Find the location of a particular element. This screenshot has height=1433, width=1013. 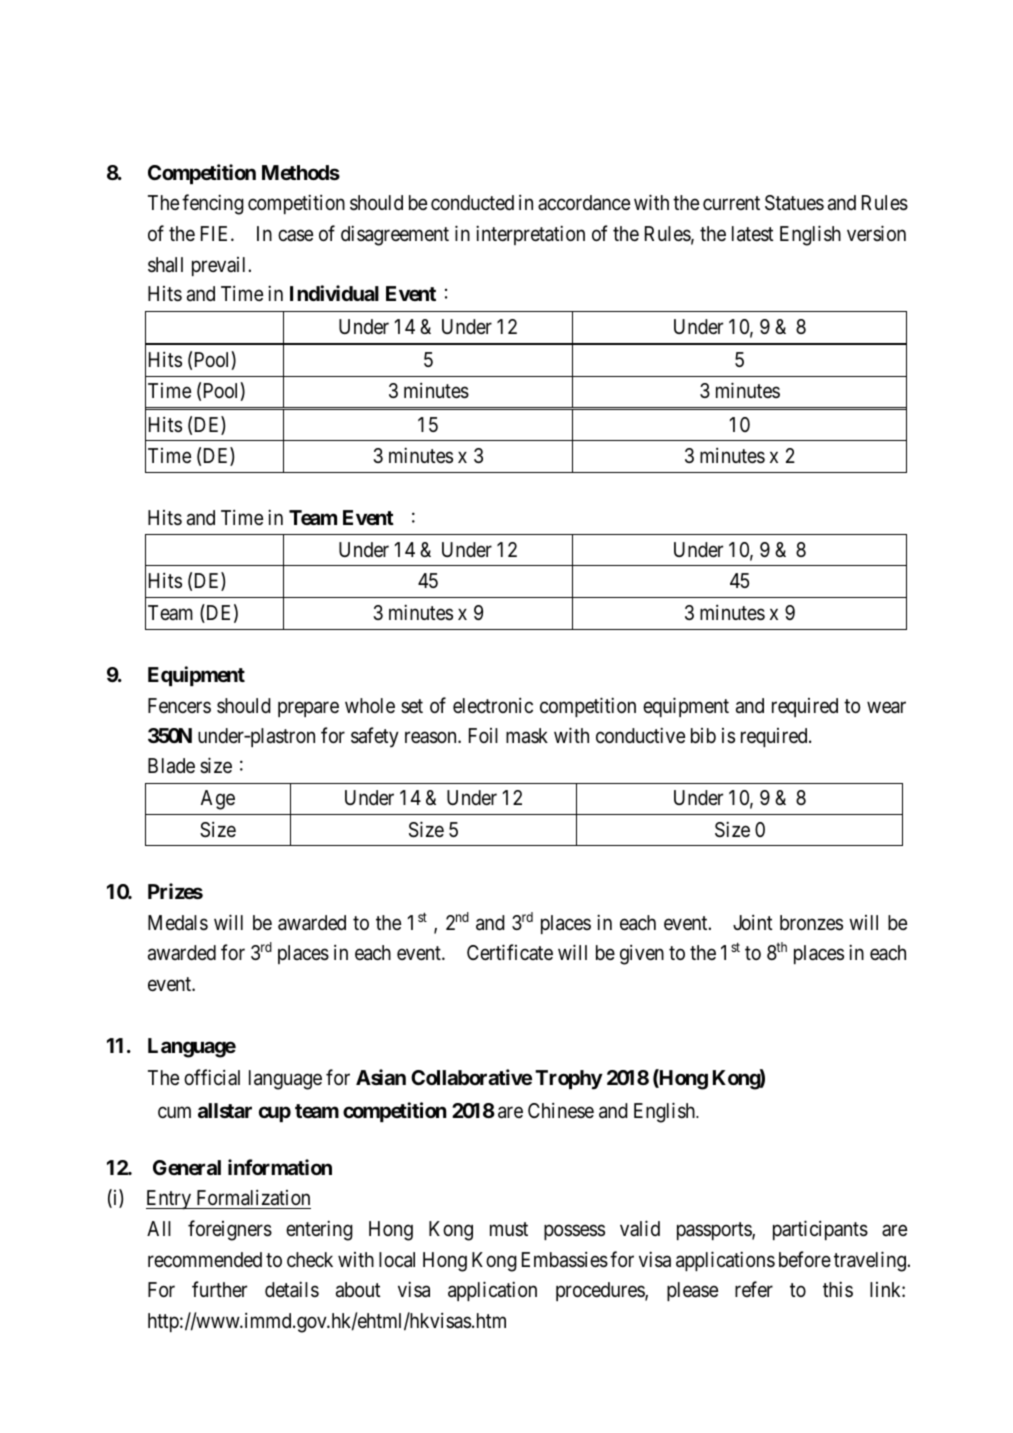

Embassies is located at coordinates (565, 1259).
